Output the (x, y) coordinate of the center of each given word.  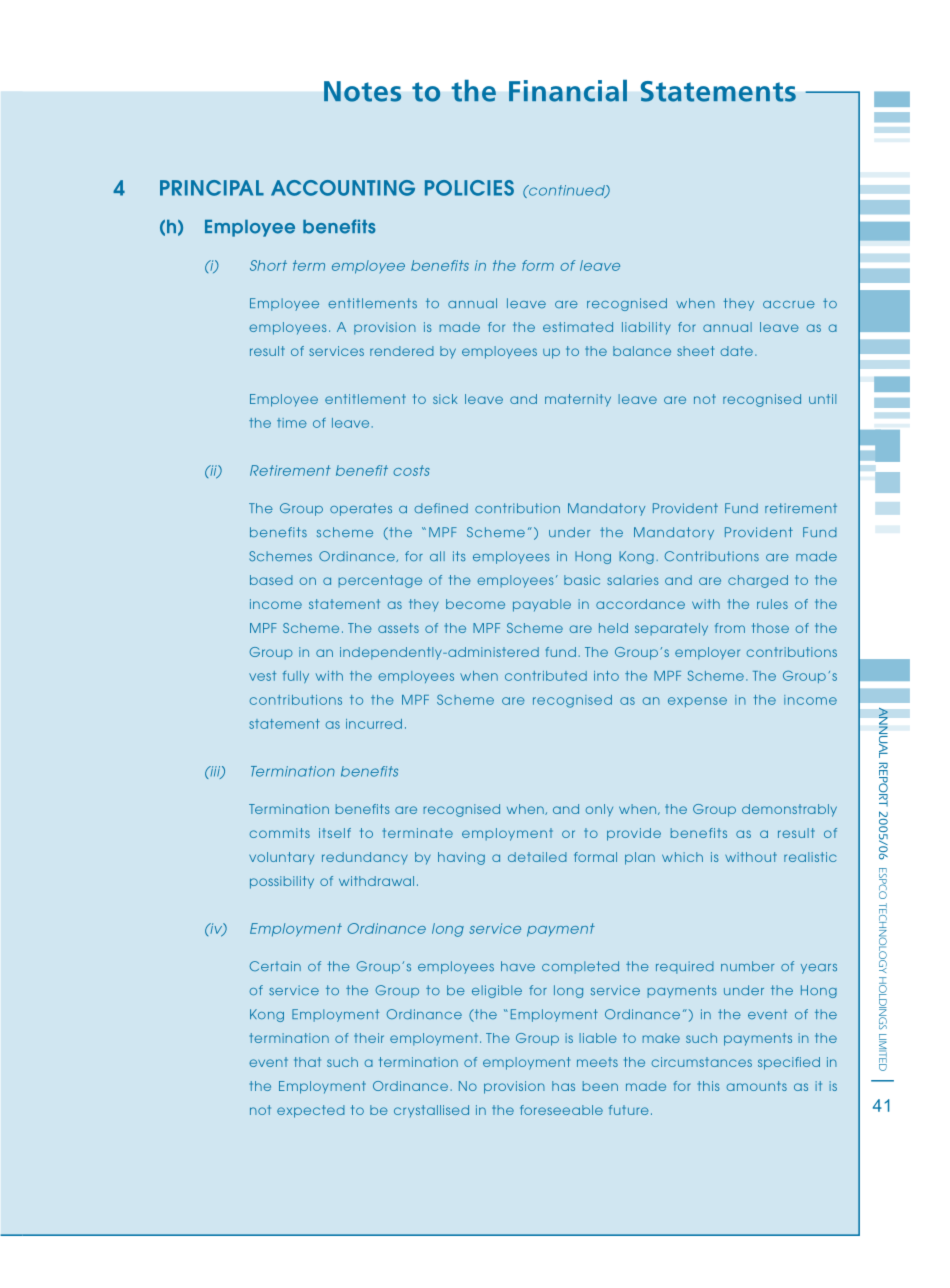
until (822, 399)
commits (279, 833)
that (307, 1062)
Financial (568, 91)
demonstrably (789, 810)
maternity (578, 400)
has (563, 1086)
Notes (362, 91)
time (292, 423)
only (599, 810)
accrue (789, 305)
